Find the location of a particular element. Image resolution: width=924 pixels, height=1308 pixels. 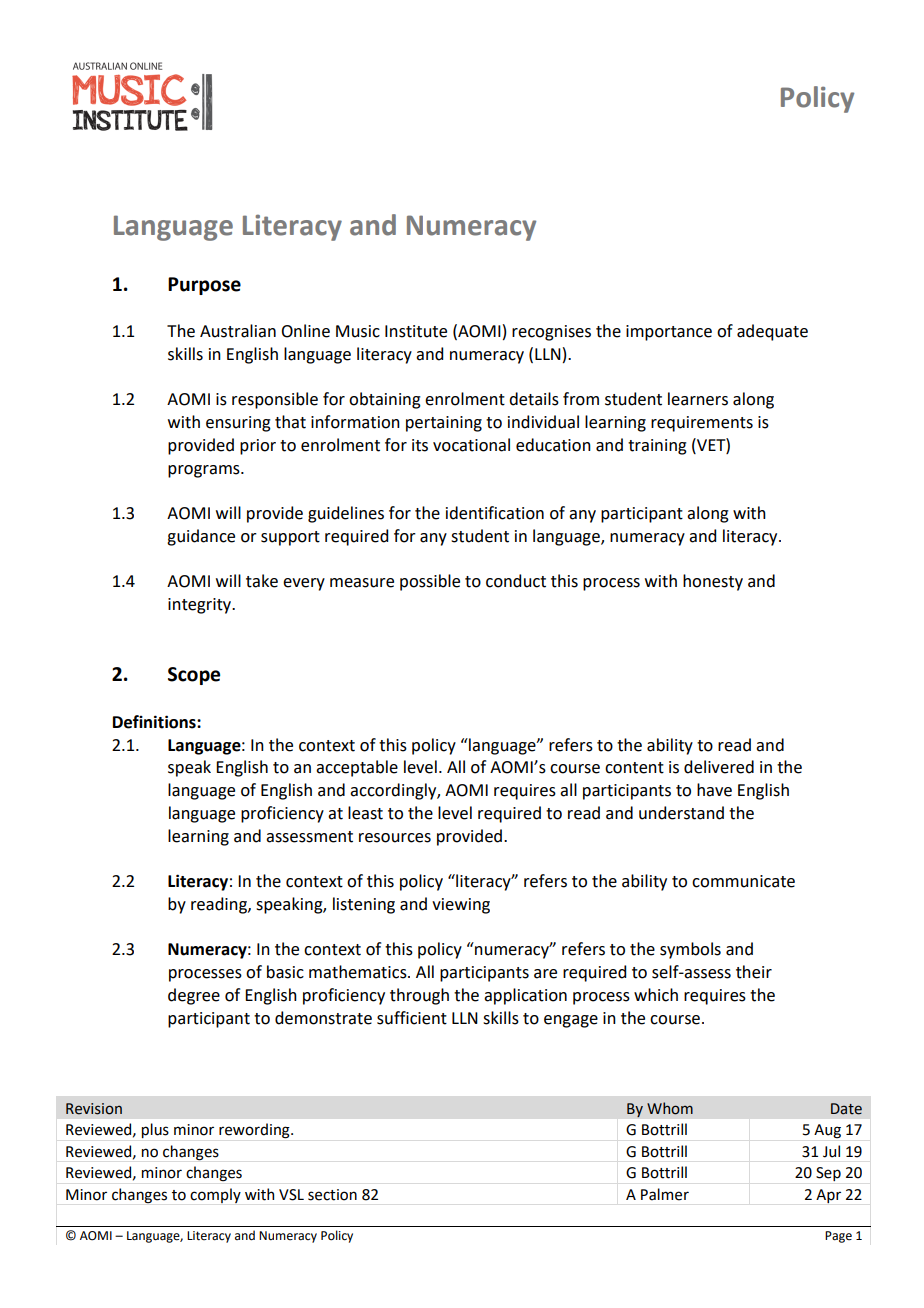

resources is located at coordinates (395, 838).
